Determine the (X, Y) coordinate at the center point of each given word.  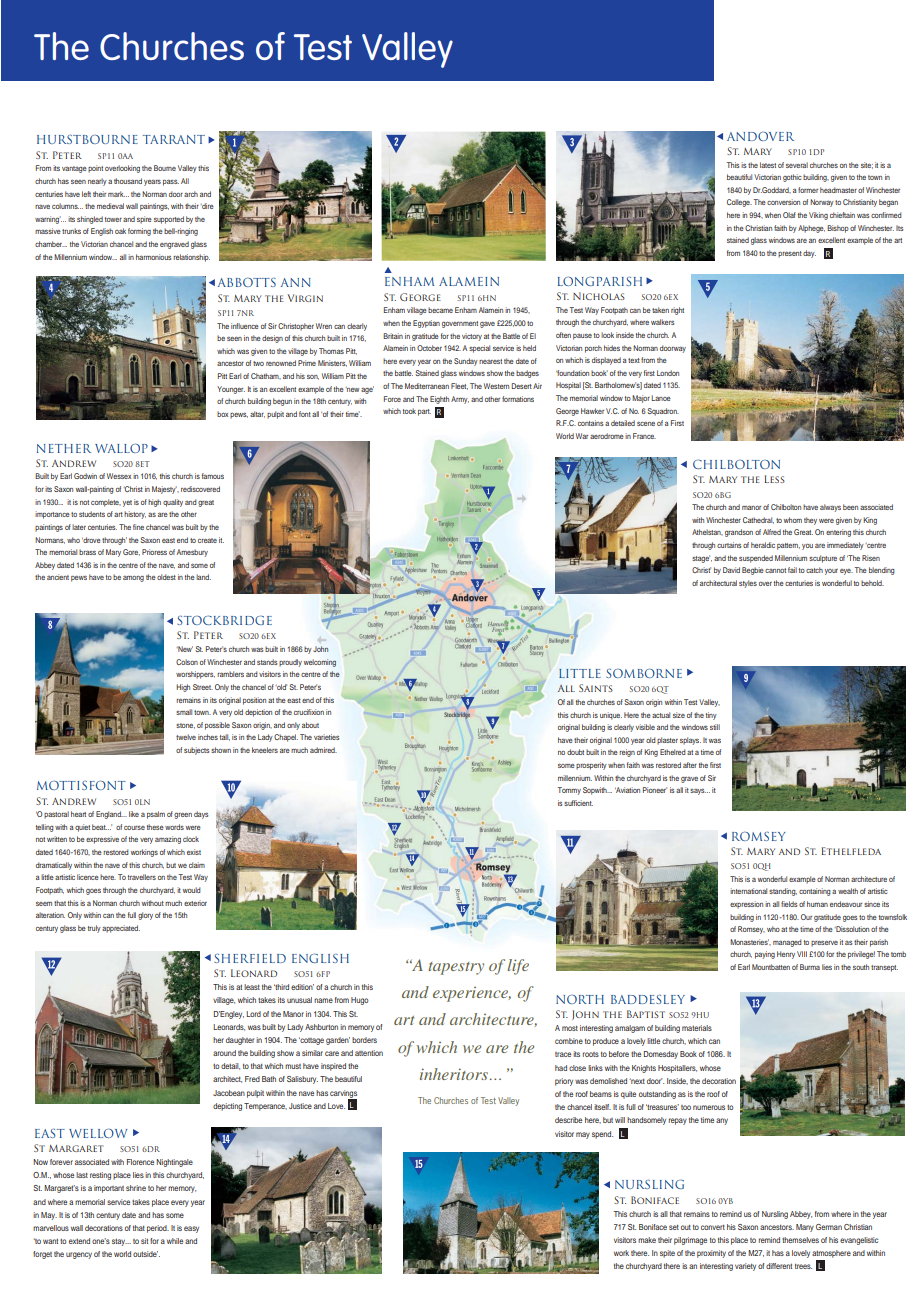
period (158, 1229)
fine (138, 527)
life (518, 967)
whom (793, 520)
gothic (792, 178)
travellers (142, 877)
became (440, 310)
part (424, 412)
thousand (128, 181)
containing (815, 892)
